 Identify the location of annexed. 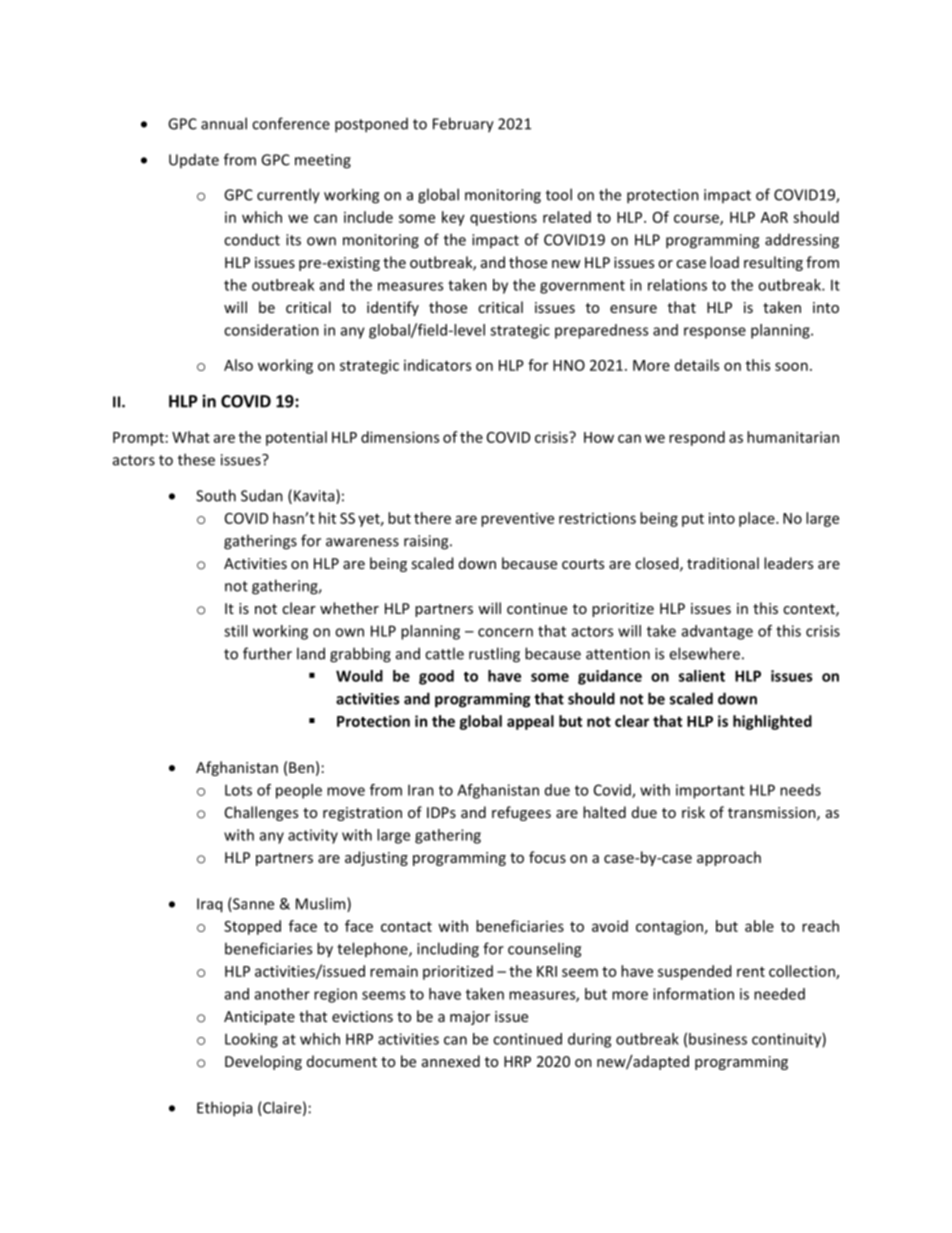
(451, 1061).
